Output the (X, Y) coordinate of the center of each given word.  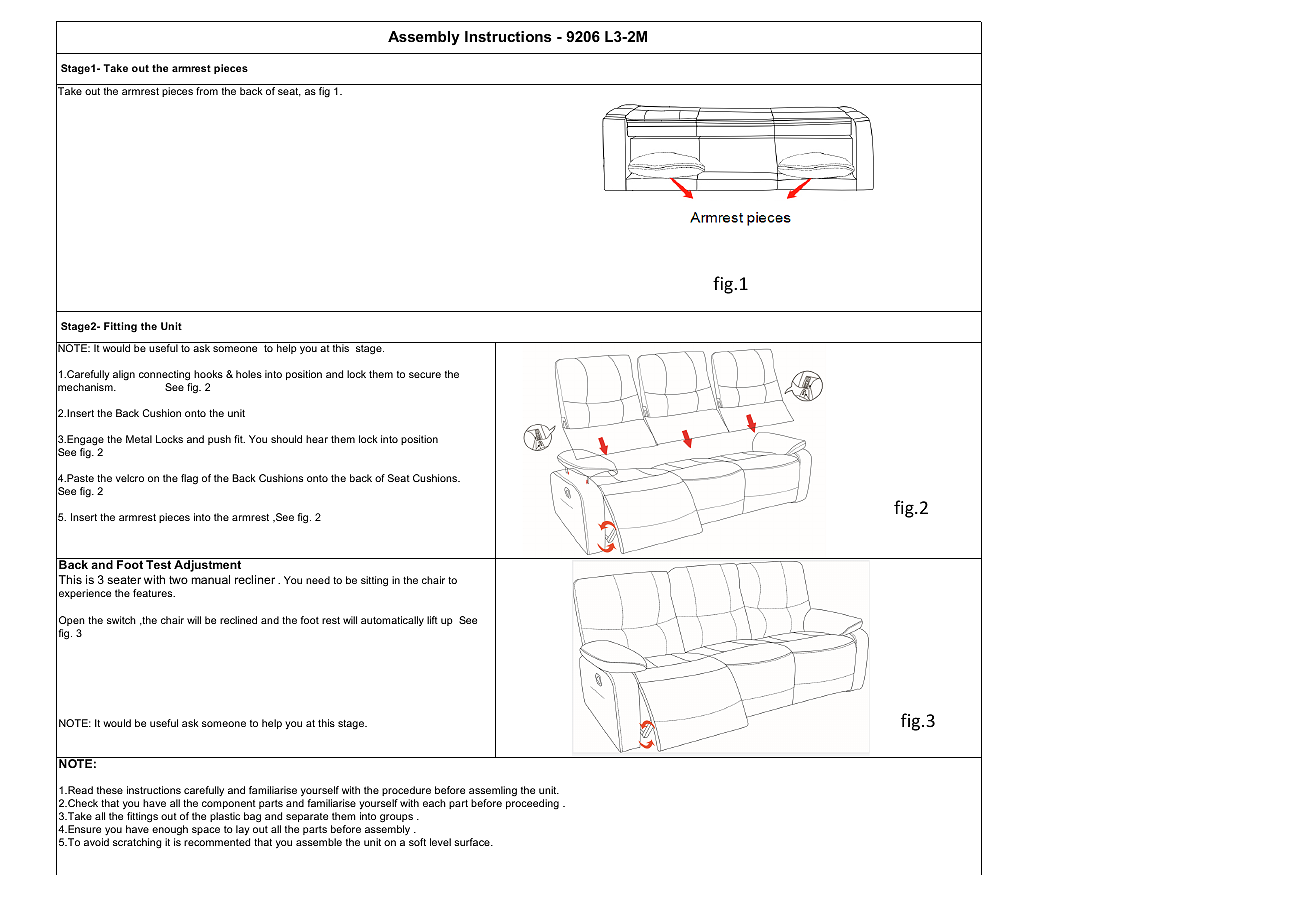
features (154, 593)
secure (425, 375)
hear (317, 439)
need (318, 580)
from (207, 91)
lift (432, 620)
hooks (208, 374)
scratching (137, 843)
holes (249, 374)
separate (307, 817)
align (124, 375)
